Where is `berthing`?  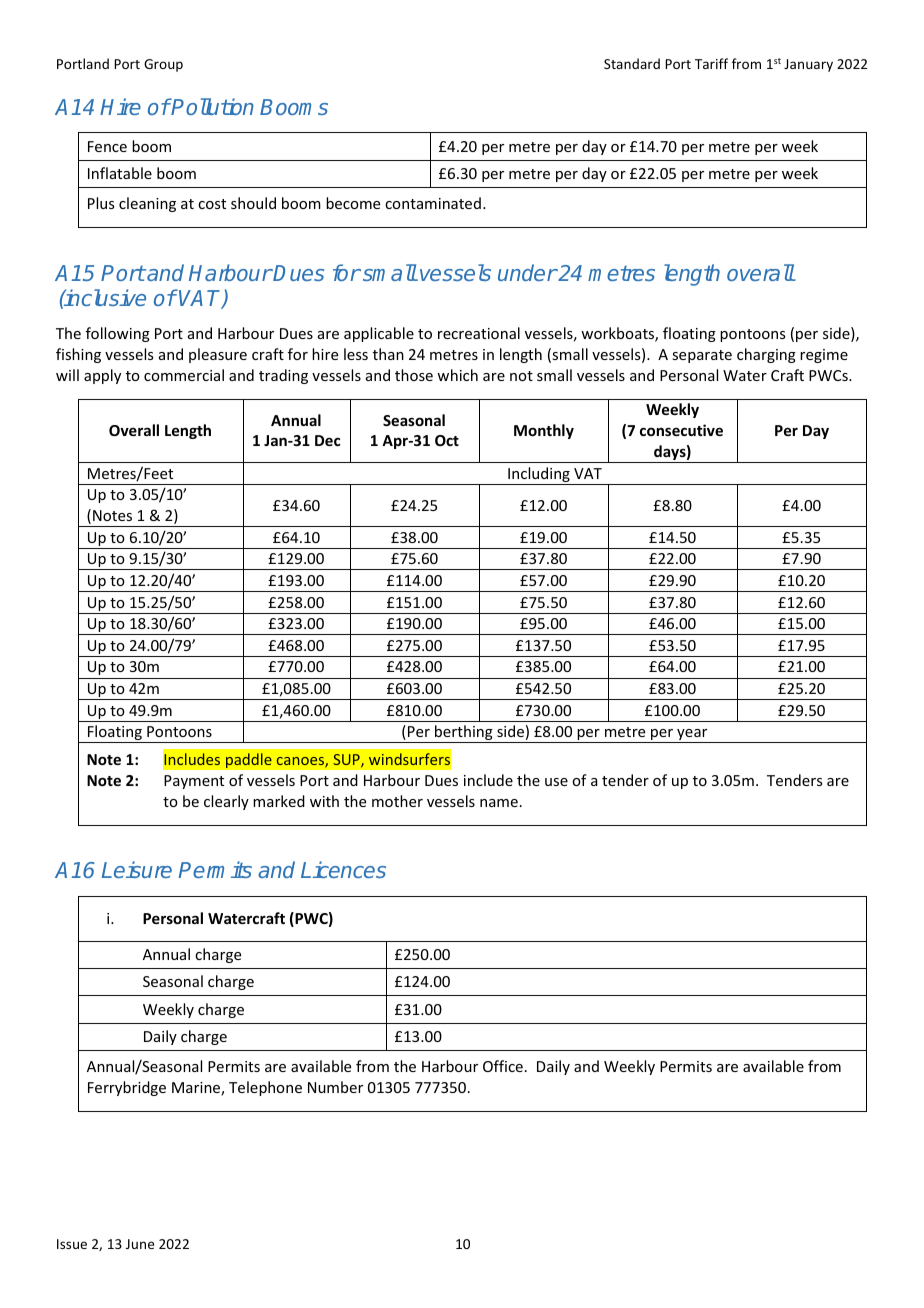
berthing is located at coordinates (464, 734).
